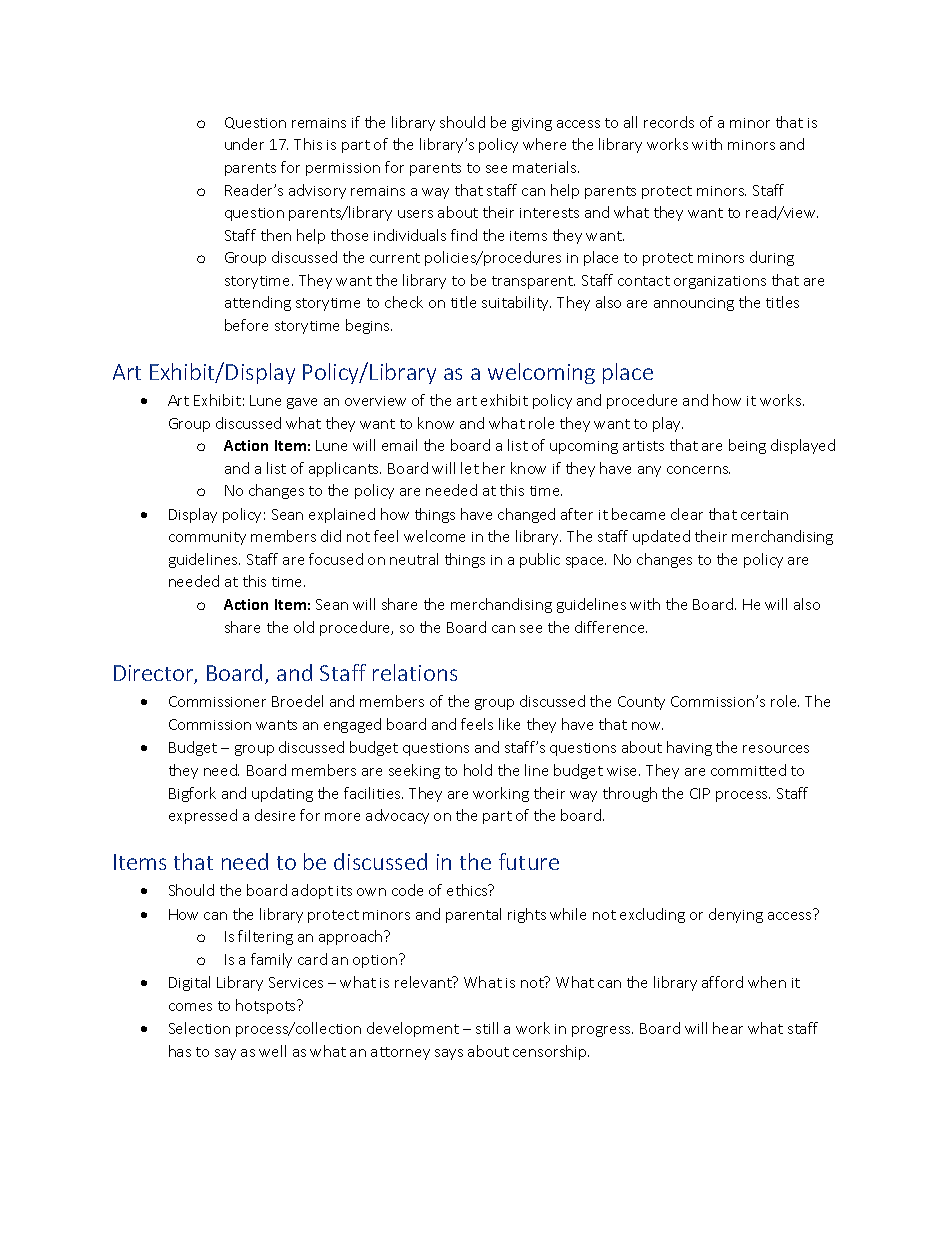 Image resolution: width=952 pixels, height=1233 pixels. What do you see at coordinates (302, 403) in the page?
I see `gave` at bounding box center [302, 403].
